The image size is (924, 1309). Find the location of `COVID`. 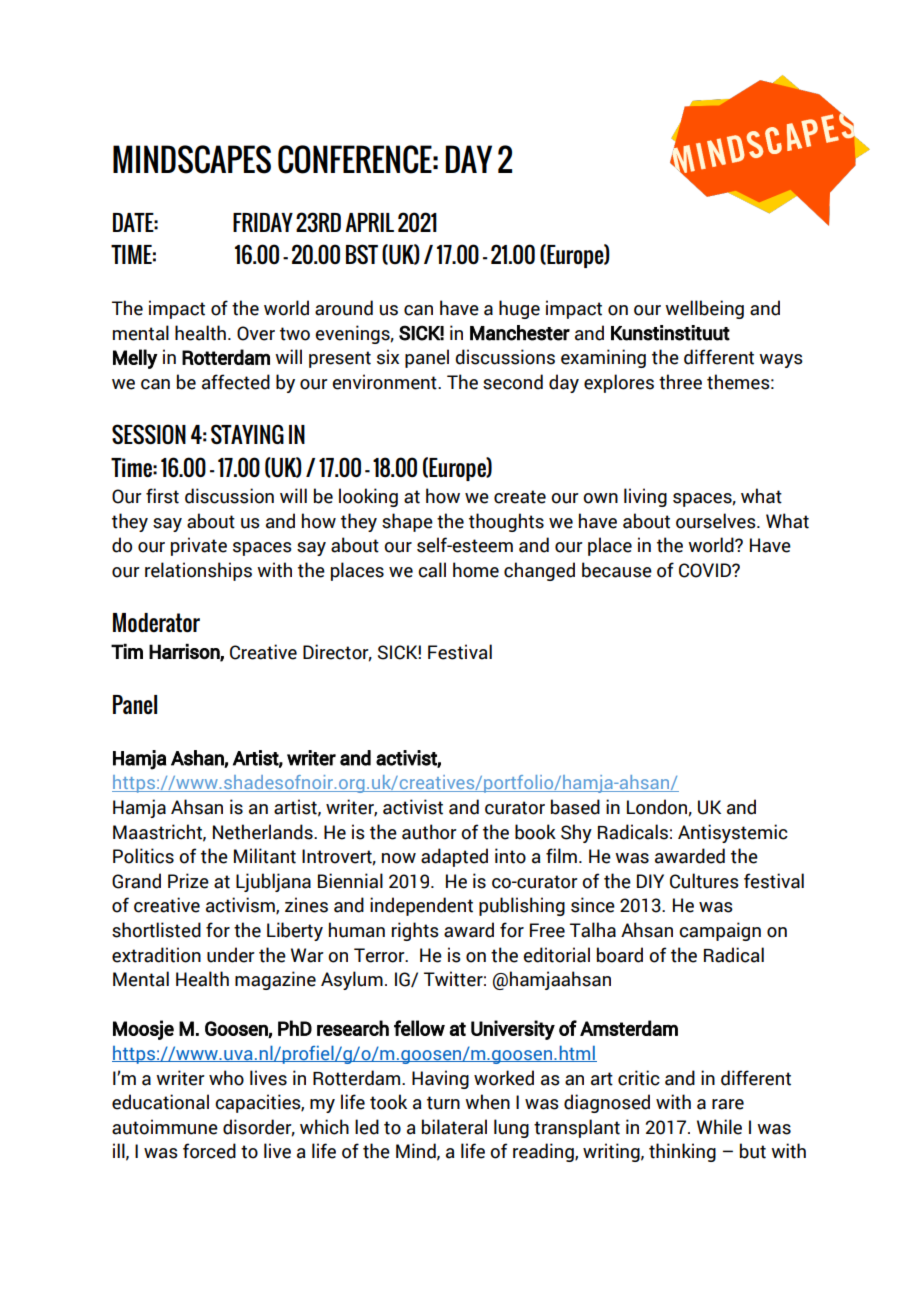

COVID is located at coordinates (706, 570).
